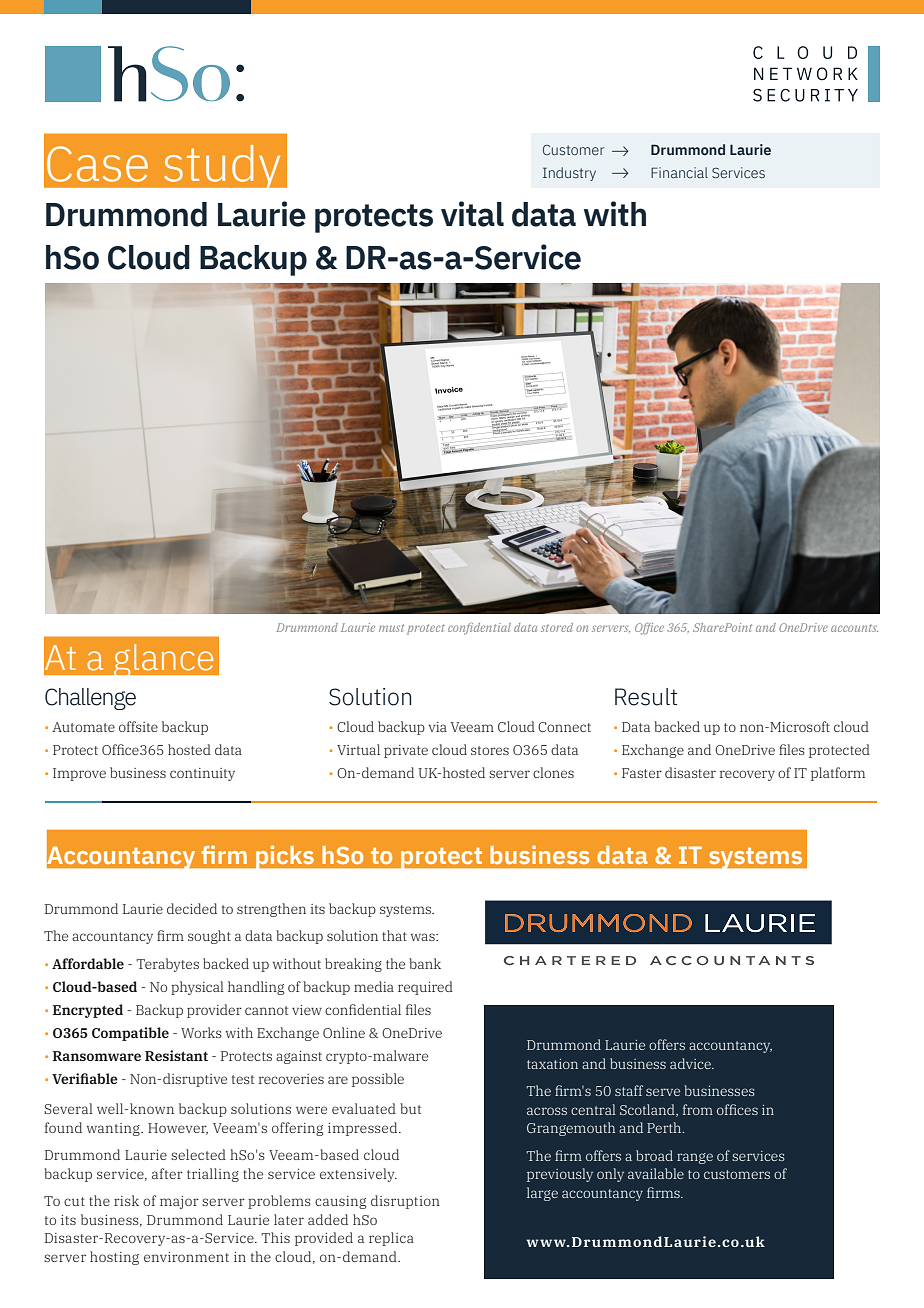 The height and width of the image is (1308, 924). What do you see at coordinates (679, 172) in the image?
I see `Financial` at bounding box center [679, 172].
